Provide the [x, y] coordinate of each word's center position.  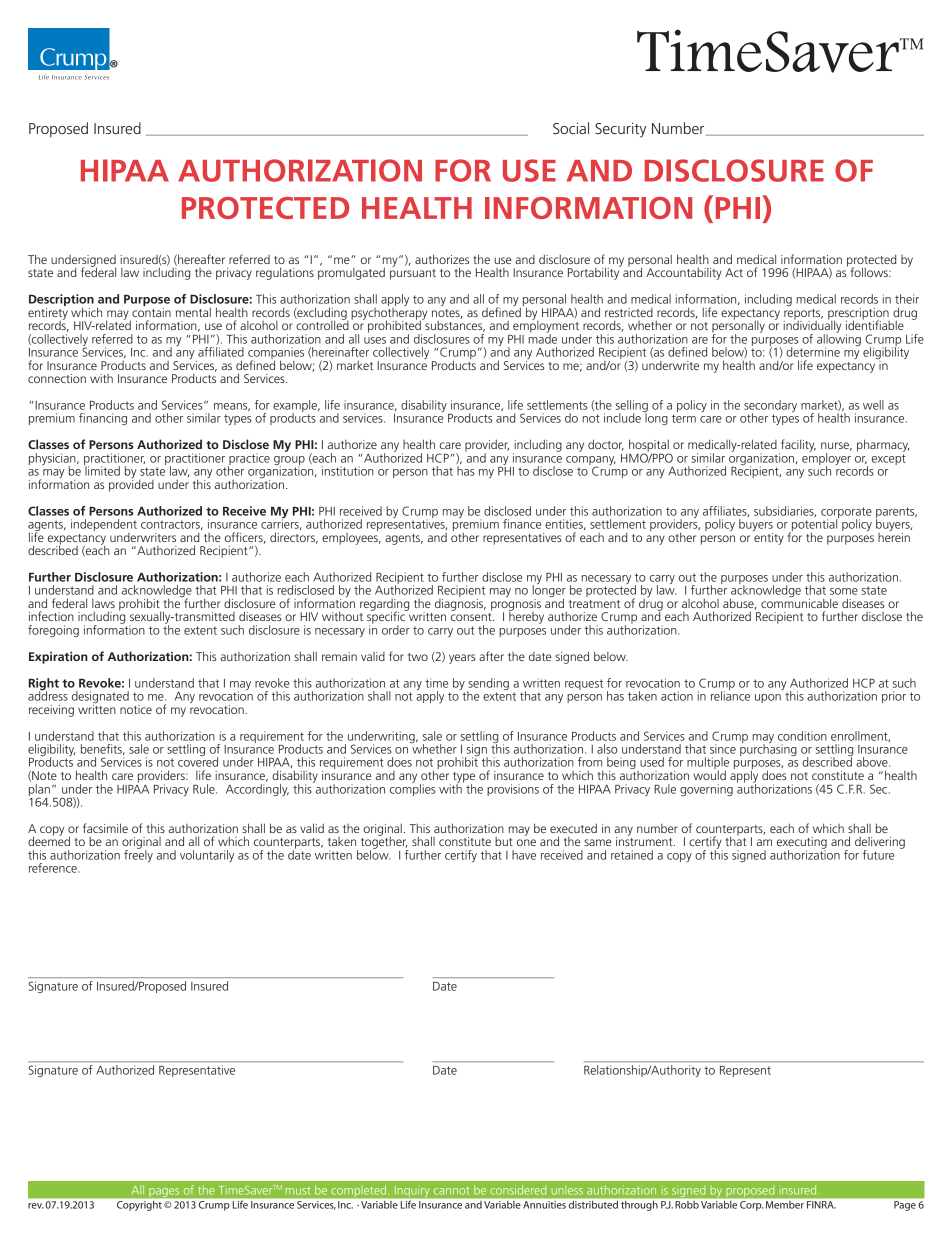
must [298, 1191]
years [462, 659]
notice [136, 709]
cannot [452, 1191]
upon [768, 698]
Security [620, 130]
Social [571, 128]
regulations [285, 273]
